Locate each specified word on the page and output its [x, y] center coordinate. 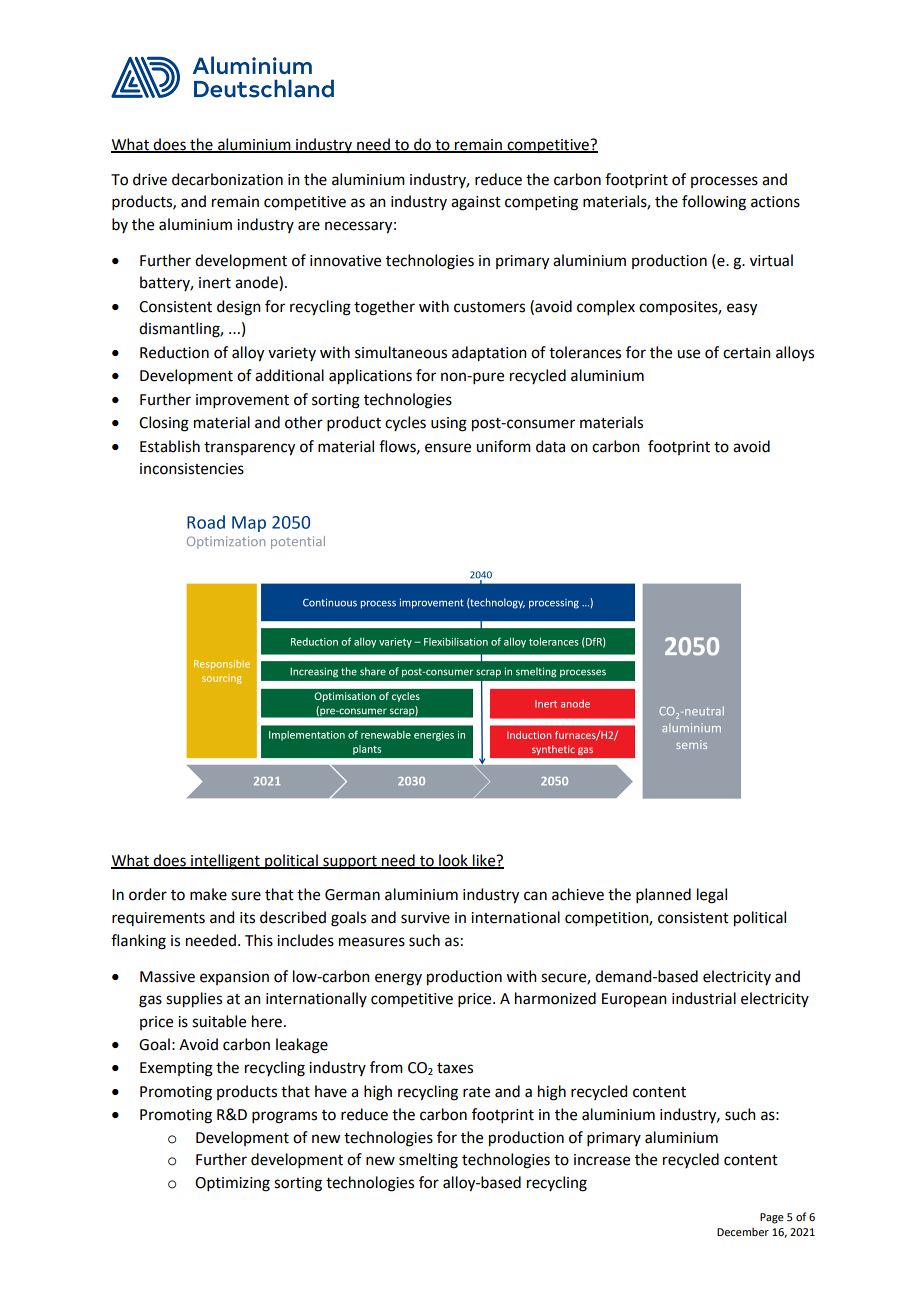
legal [712, 896]
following [714, 203]
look [453, 861]
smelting [428, 1161]
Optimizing [232, 1184]
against [476, 203]
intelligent [225, 862]
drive [150, 179]
